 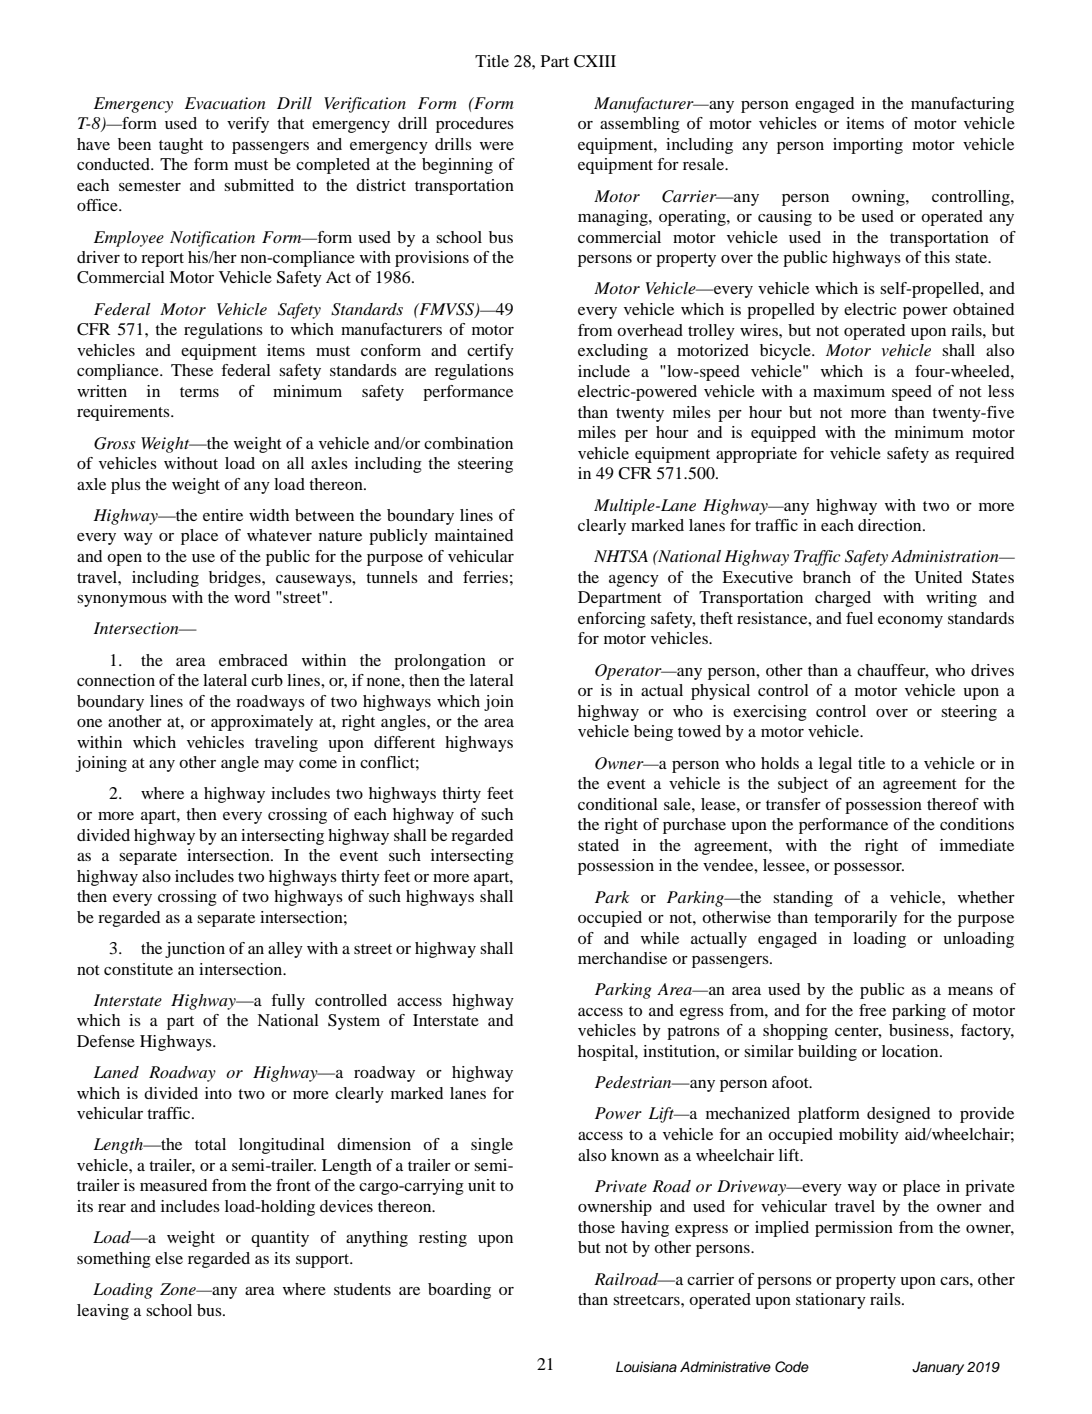 What do you see at coordinates (103, 1312) in the page?
I see `leaving` at bounding box center [103, 1312].
